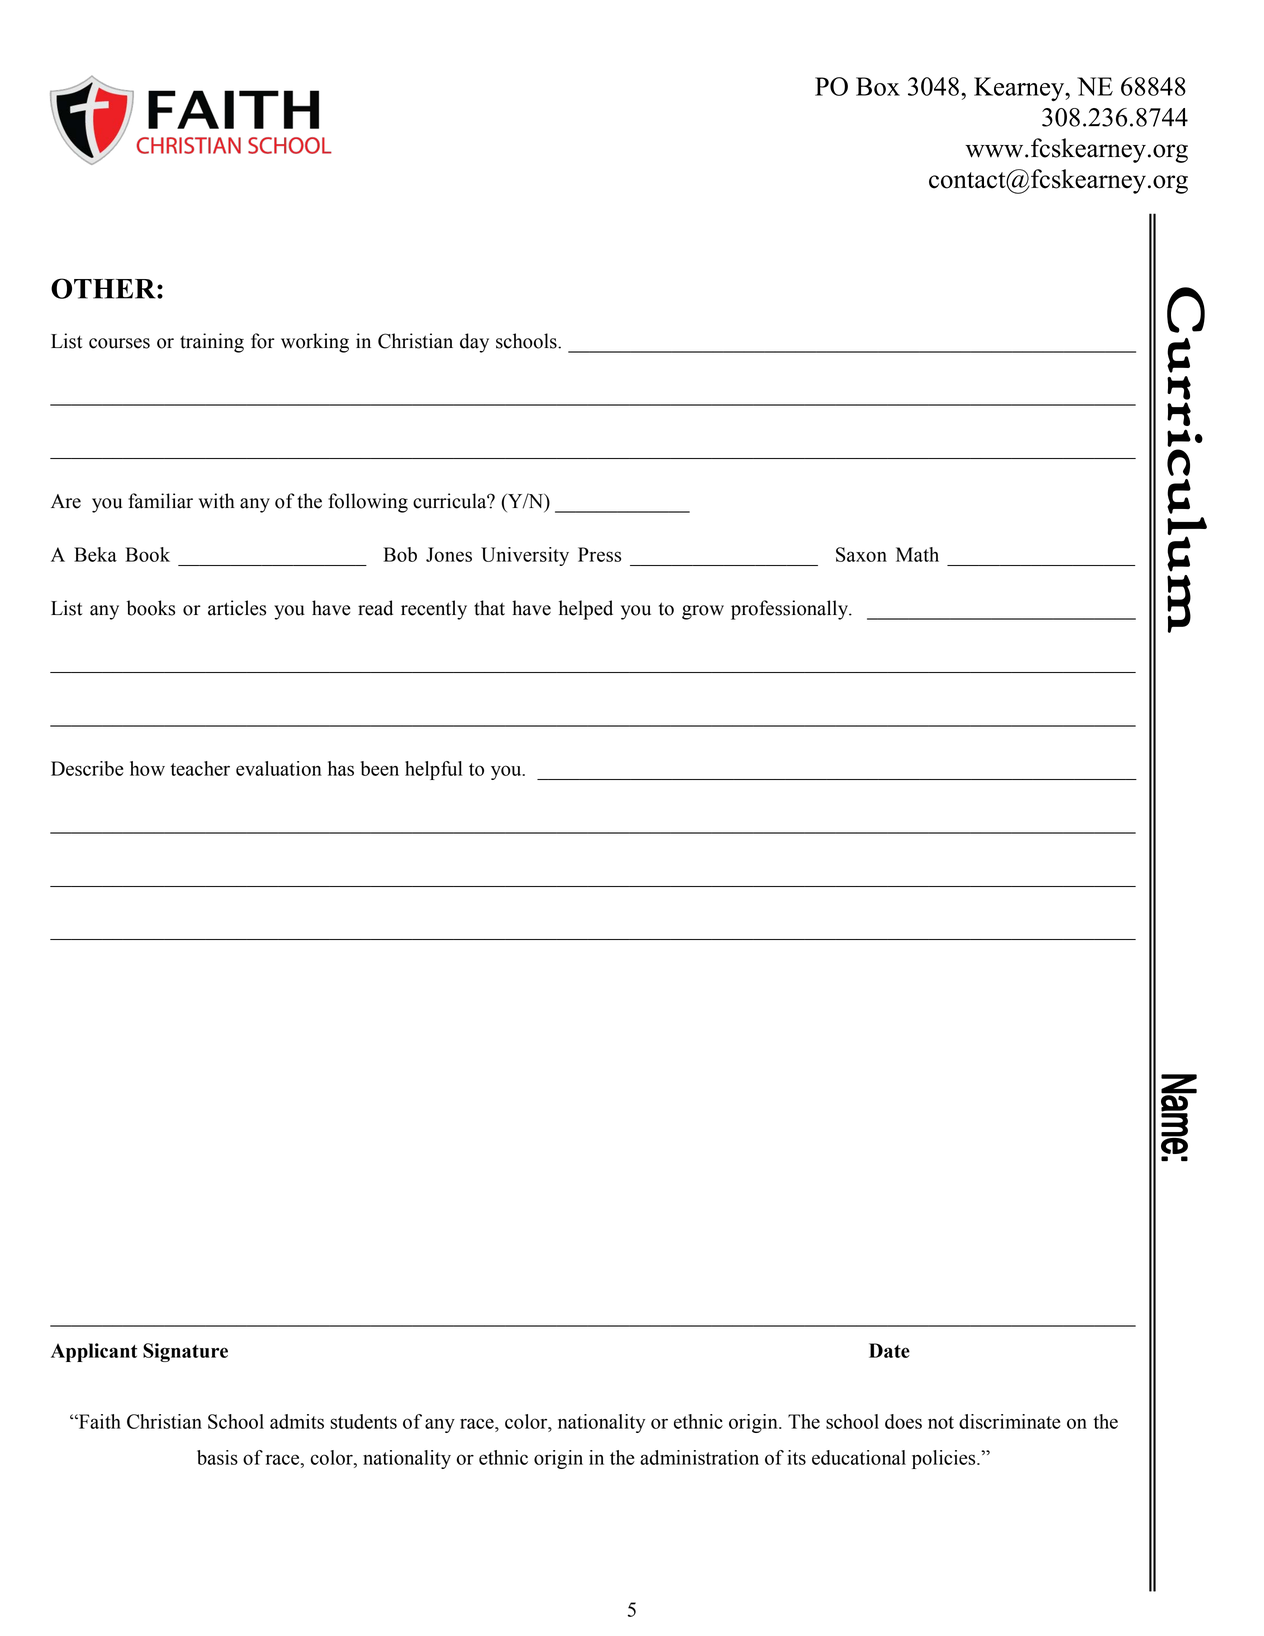 This screenshot has height=1636, width=1264. Describe the element at coordinates (878, 86) in the screenshot. I see `Box` at that location.
